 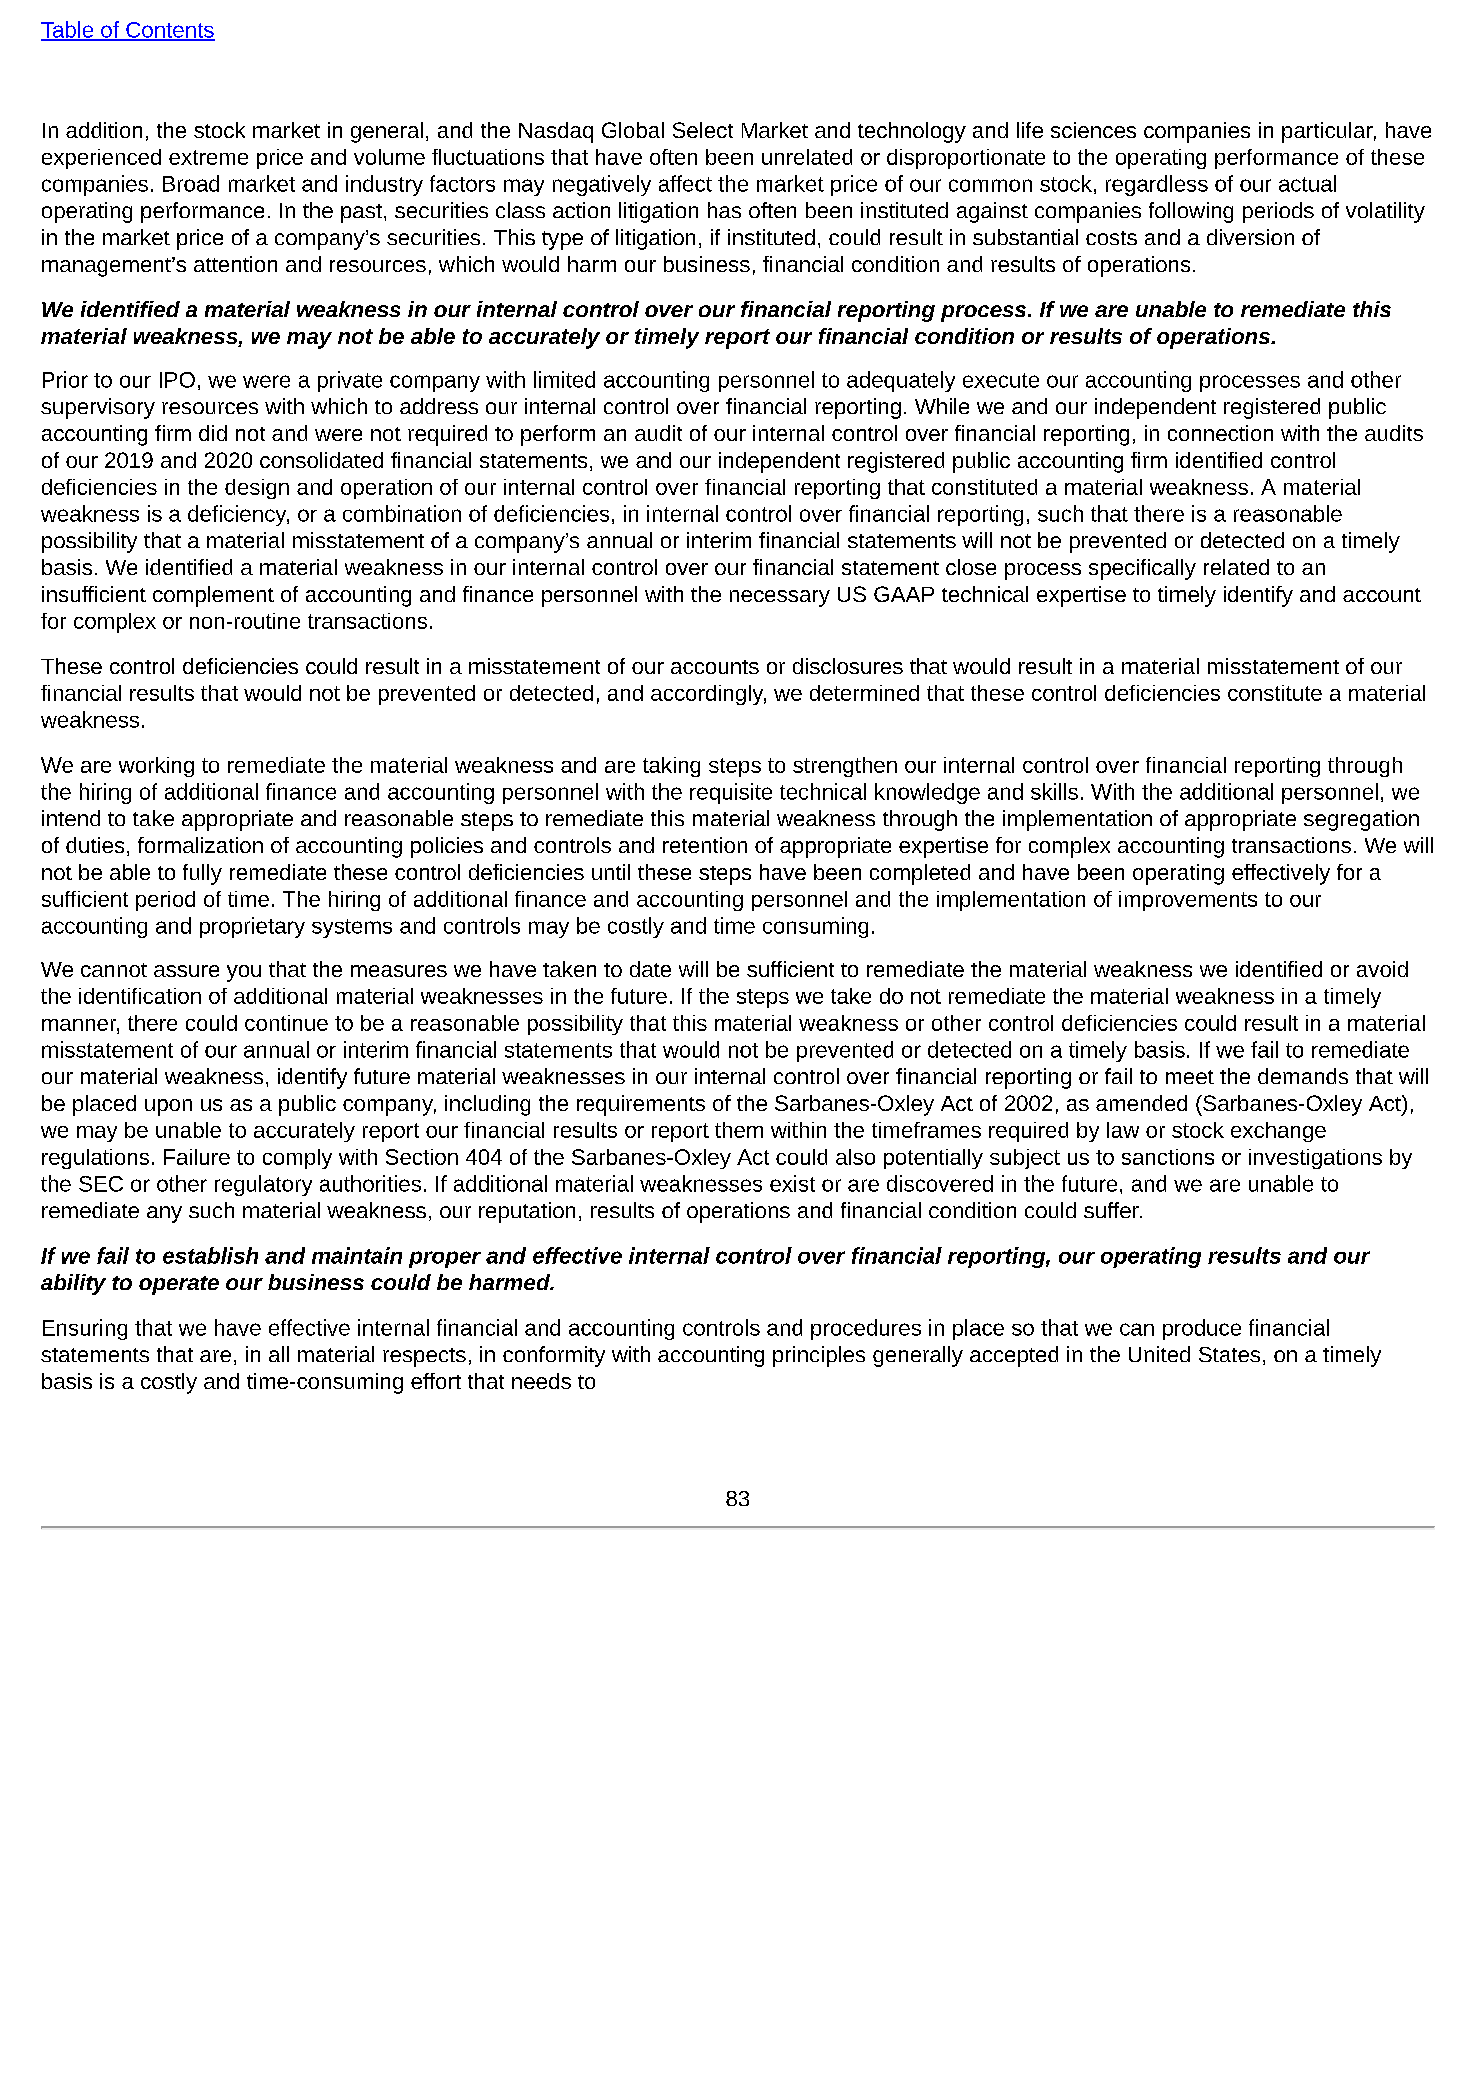 What do you see at coordinates (257, 489) in the screenshot?
I see `design` at bounding box center [257, 489].
